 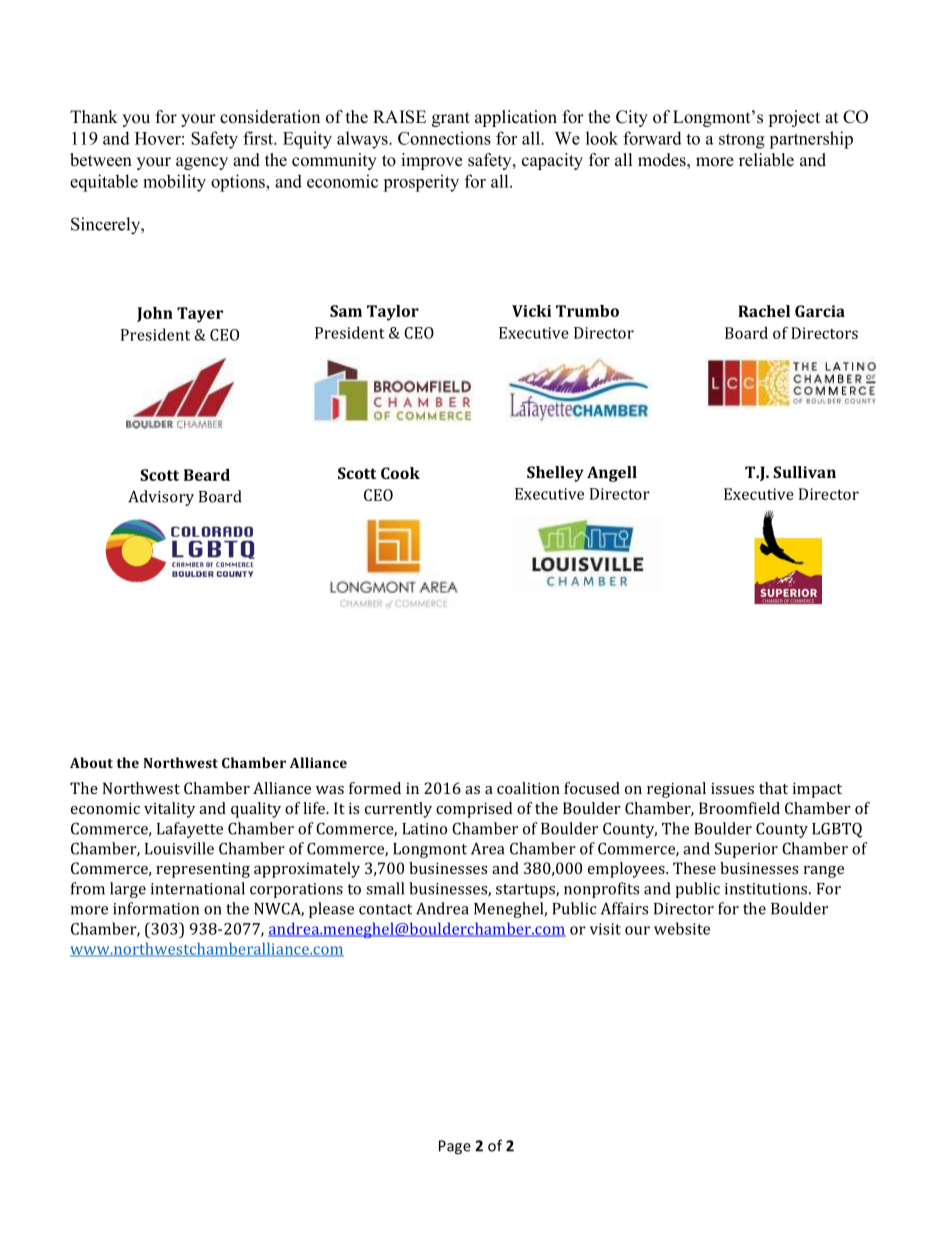 I want to click on Taylor, so click(x=393, y=313).
